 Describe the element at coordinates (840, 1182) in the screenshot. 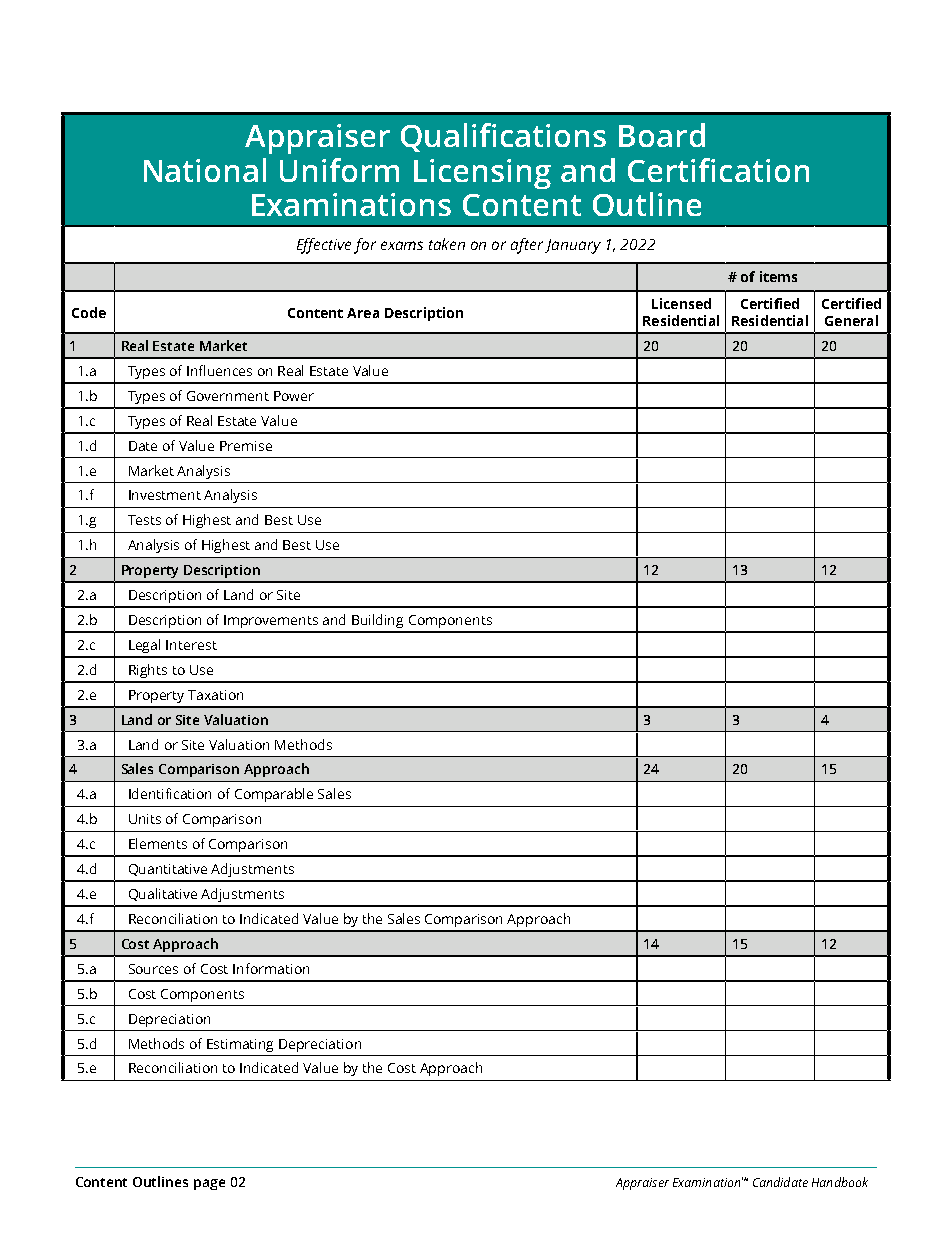

I see `Handbook` at that location.
